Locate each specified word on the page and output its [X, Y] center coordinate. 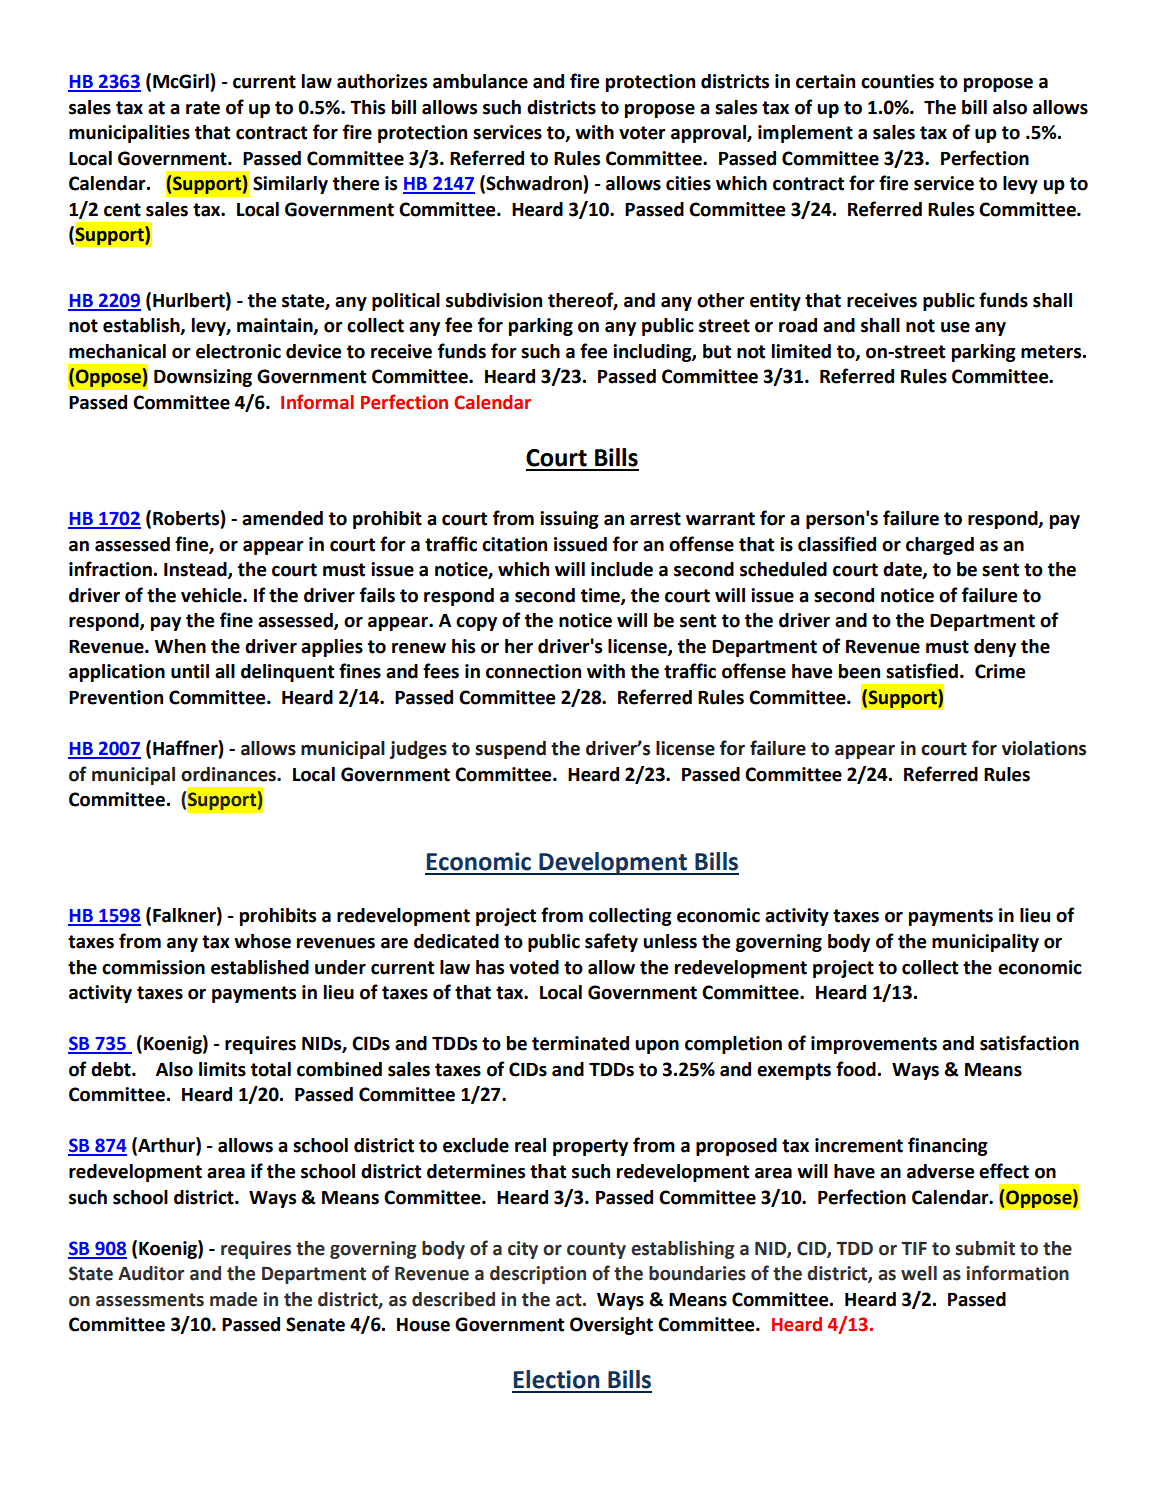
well [919, 1273]
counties [897, 81]
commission [153, 967]
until [190, 671]
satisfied [922, 671]
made [233, 1299]
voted [534, 967]
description [538, 1275]
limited [801, 351]
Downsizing [203, 378]
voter [642, 133]
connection [533, 671]
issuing [569, 520]
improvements [874, 1045]
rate [203, 108]
